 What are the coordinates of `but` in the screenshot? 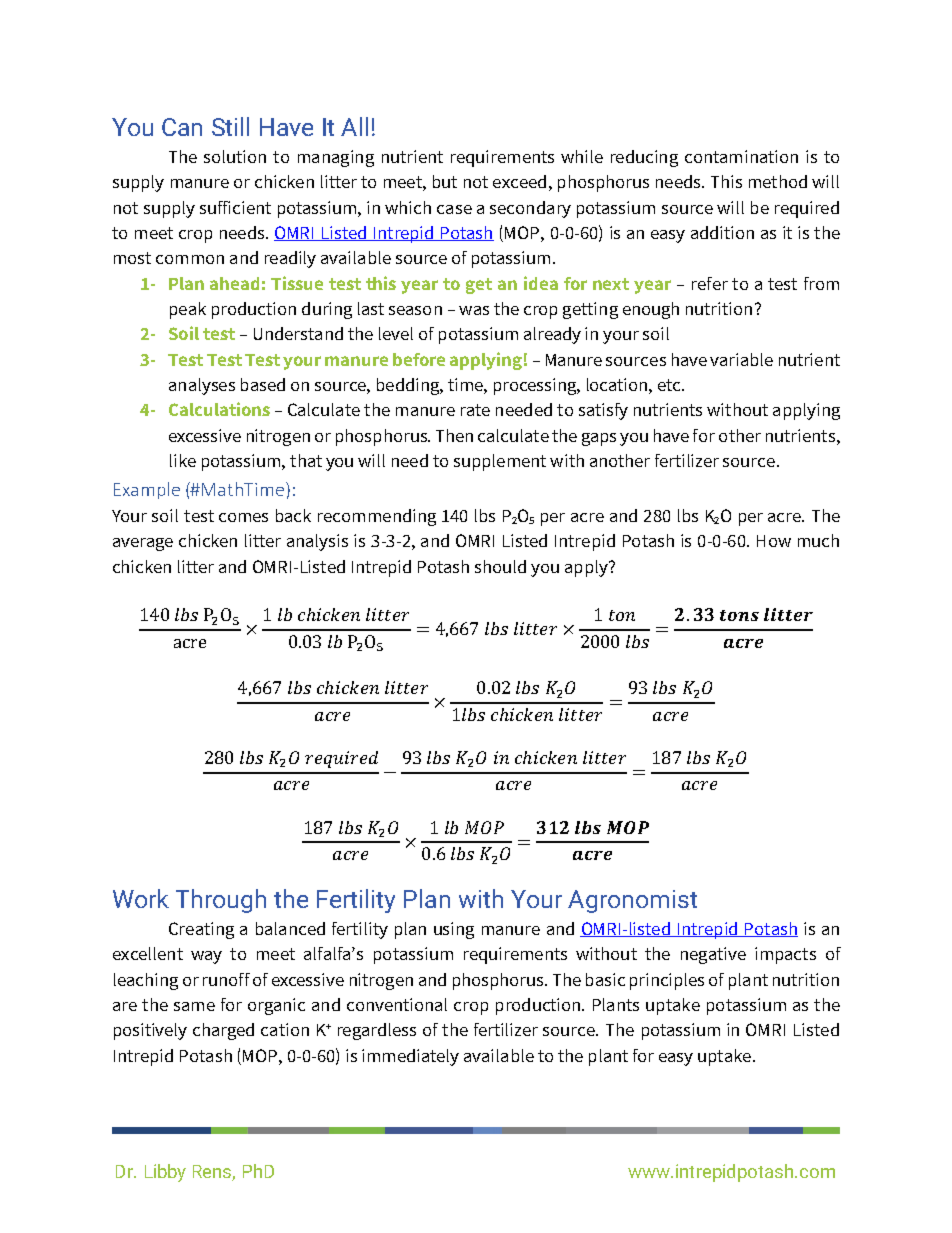 It's located at (445, 181).
